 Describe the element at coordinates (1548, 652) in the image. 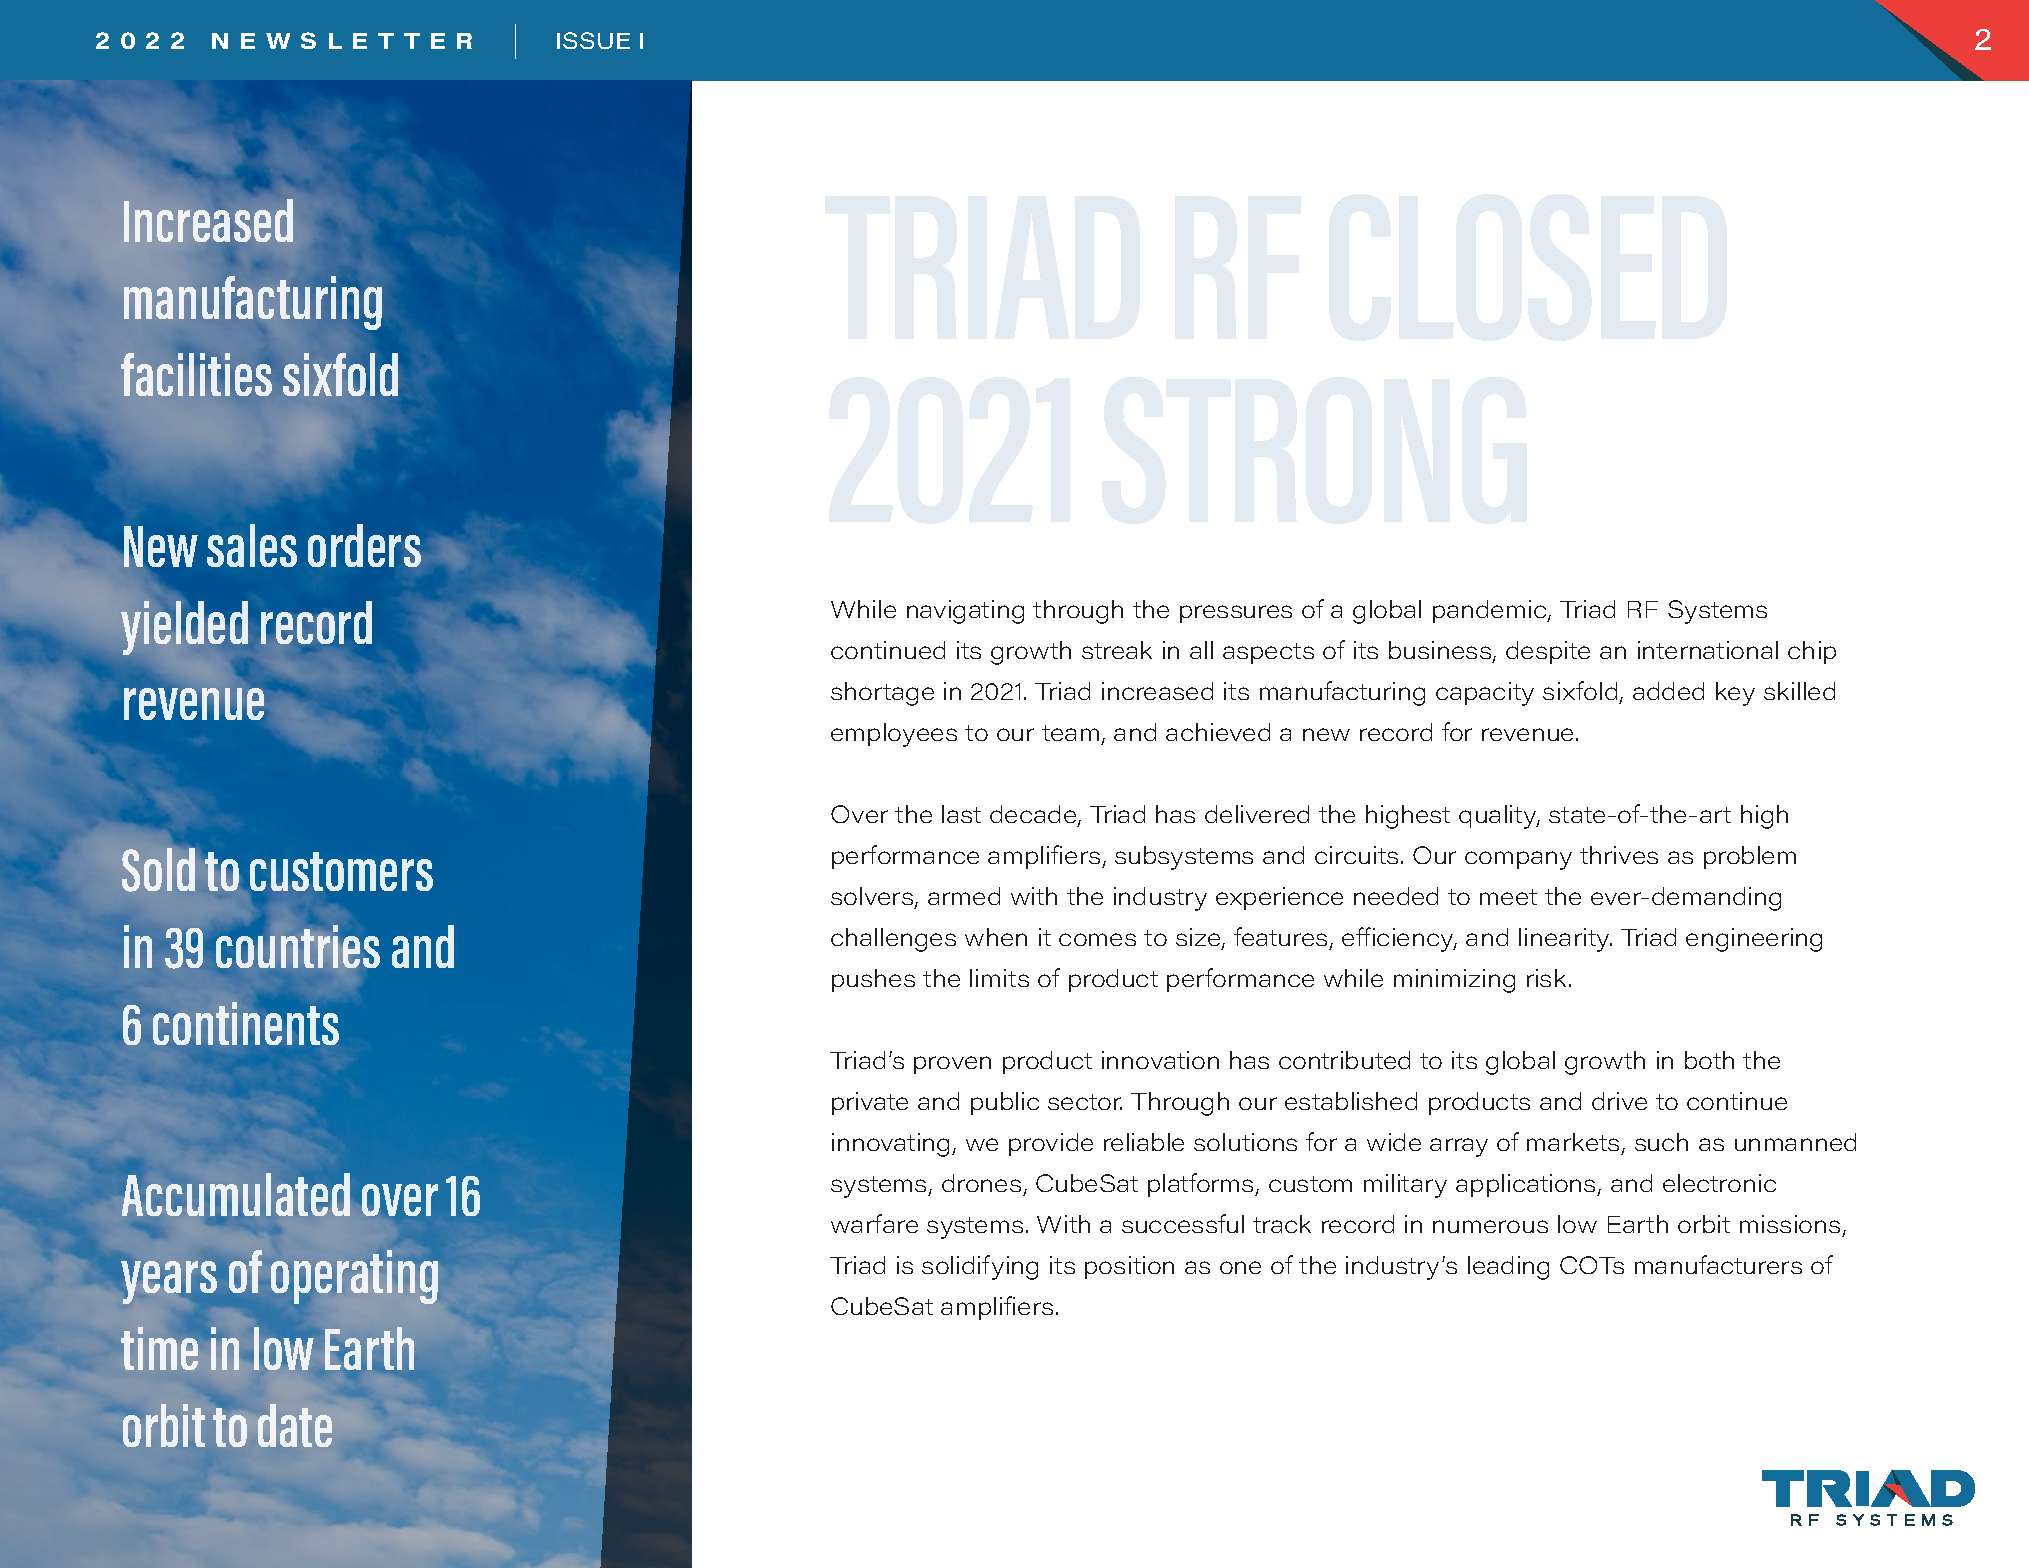

I see `despite` at that location.
